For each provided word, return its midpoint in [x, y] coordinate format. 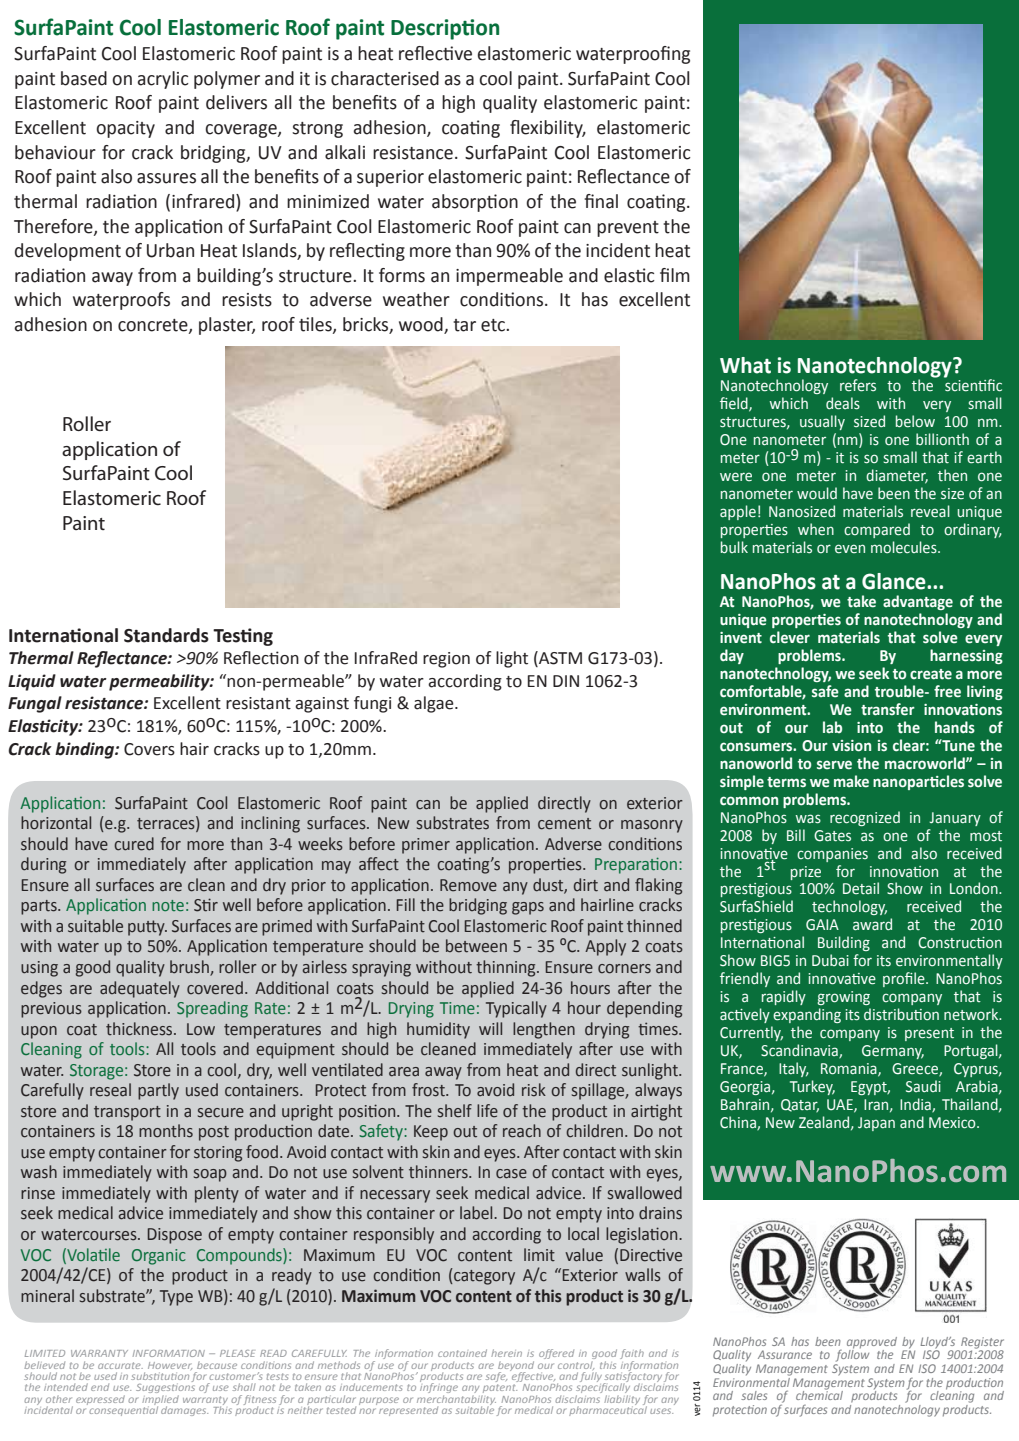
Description [445, 29]
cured [134, 844]
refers [858, 385]
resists [247, 300]
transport [127, 1113]
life [487, 1111]
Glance [895, 581]
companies [832, 855]
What [745, 365]
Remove [468, 885]
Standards [166, 635]
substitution [160, 1376]
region [446, 660]
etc [494, 325]
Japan [876, 1124]
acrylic [163, 80]
